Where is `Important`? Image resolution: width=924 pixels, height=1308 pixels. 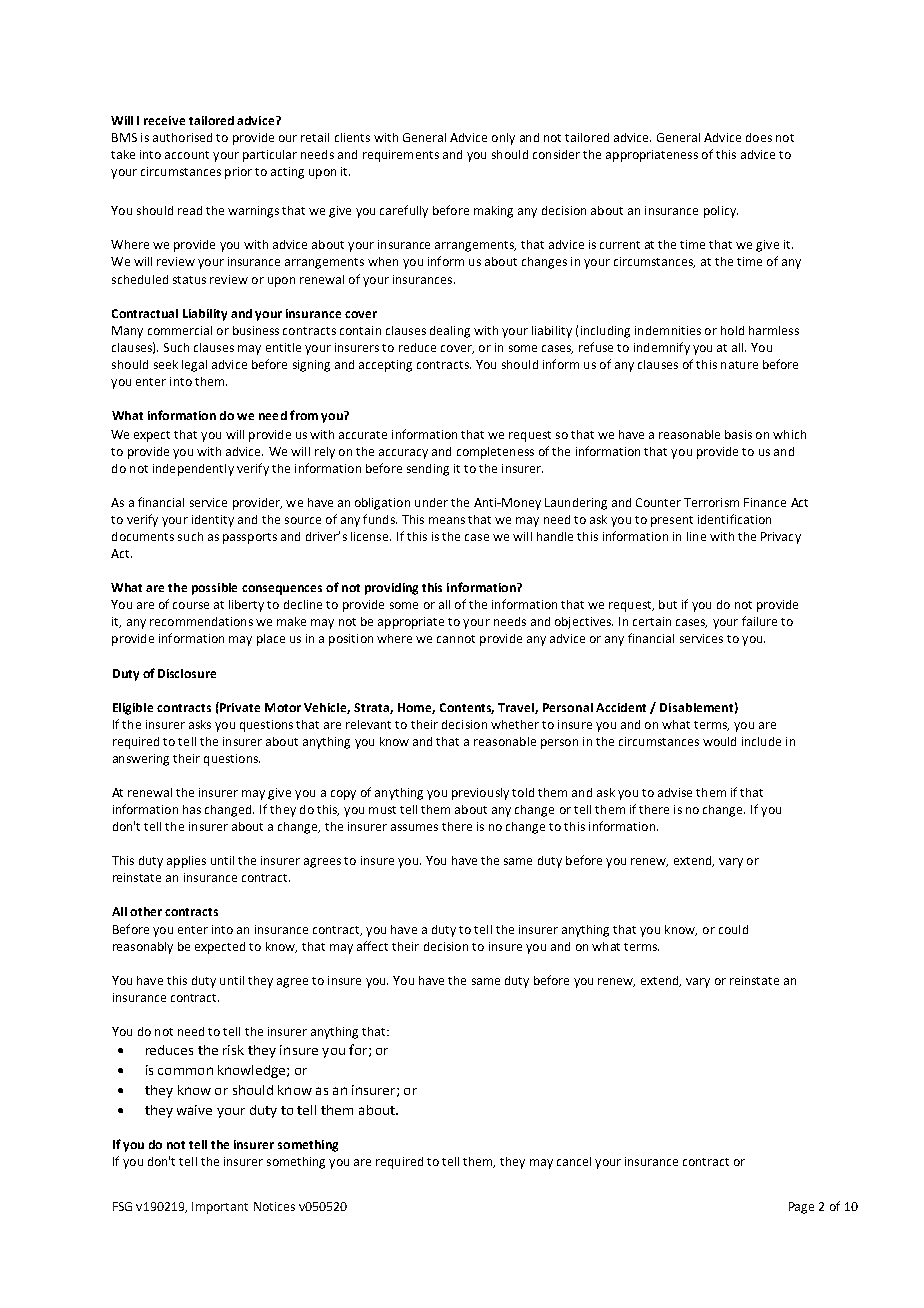 Important is located at coordinates (220, 1208).
